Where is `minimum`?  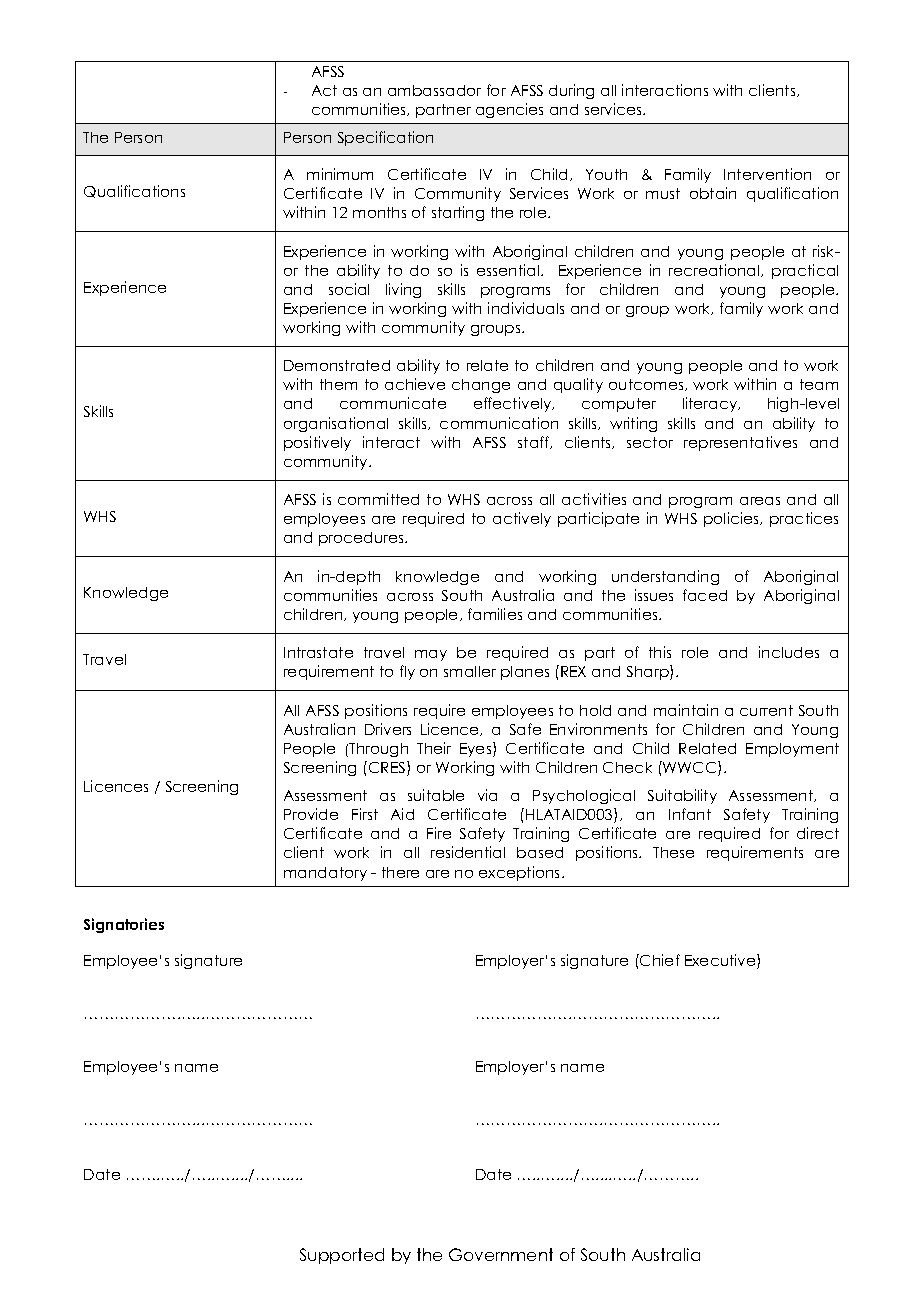
minimum is located at coordinates (340, 174).
